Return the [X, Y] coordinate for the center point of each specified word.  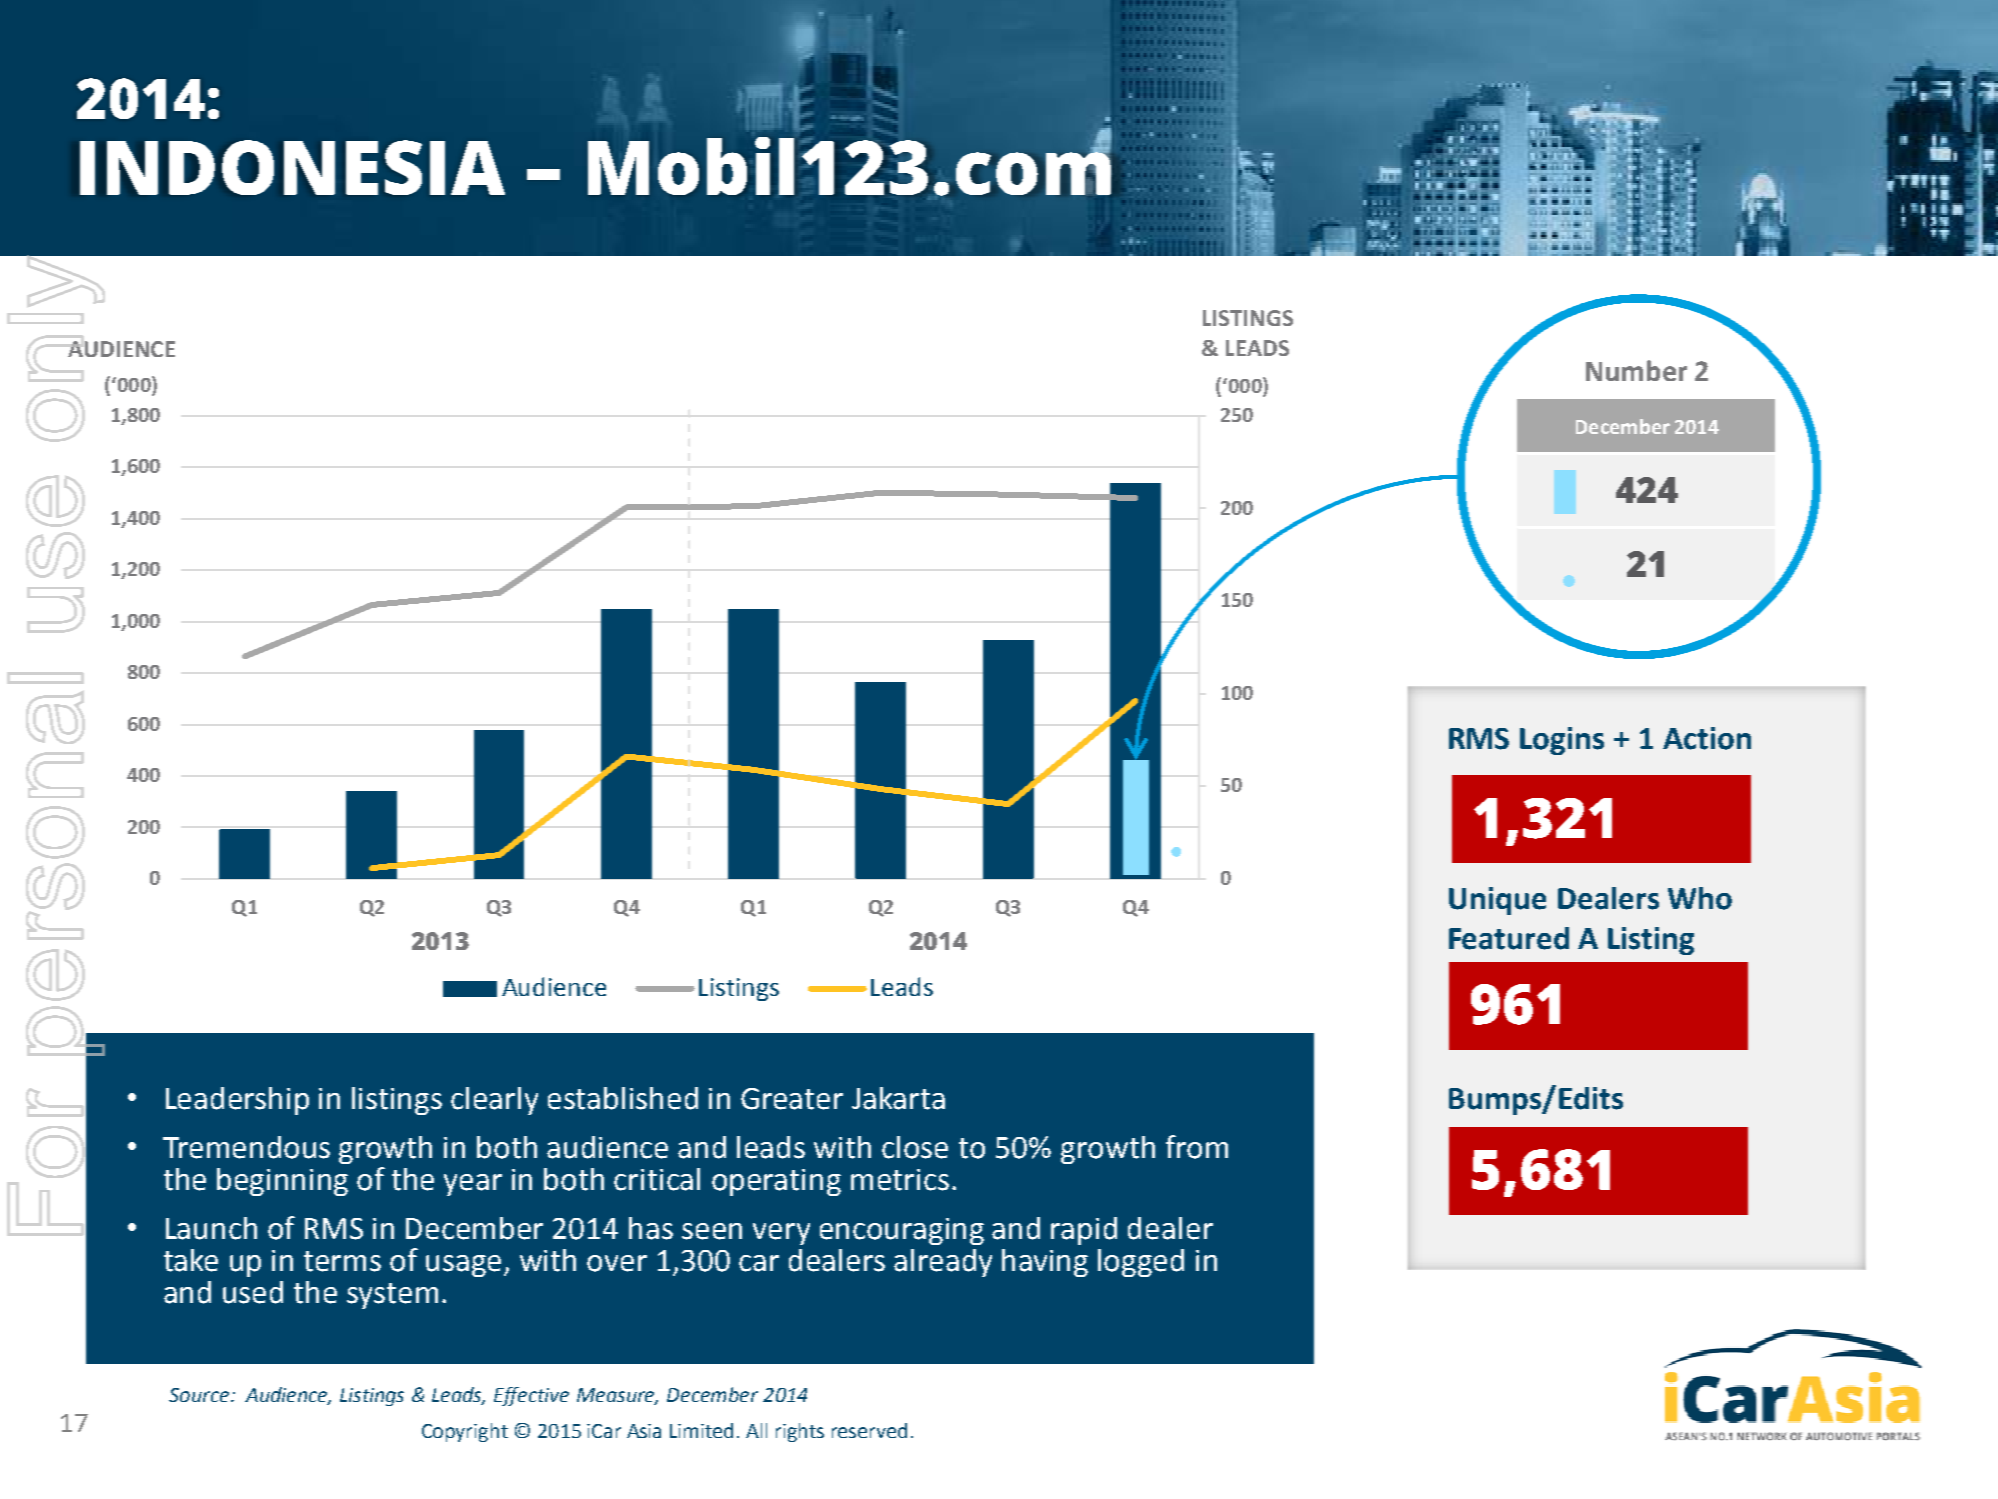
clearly [494, 1101]
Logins [1562, 741]
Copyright [465, 1432]
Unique [1497, 901]
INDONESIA [292, 167]
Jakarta [898, 1098]
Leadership [237, 1101]
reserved [869, 1430]
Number [1636, 370]
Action [1707, 738]
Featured [1509, 938]
